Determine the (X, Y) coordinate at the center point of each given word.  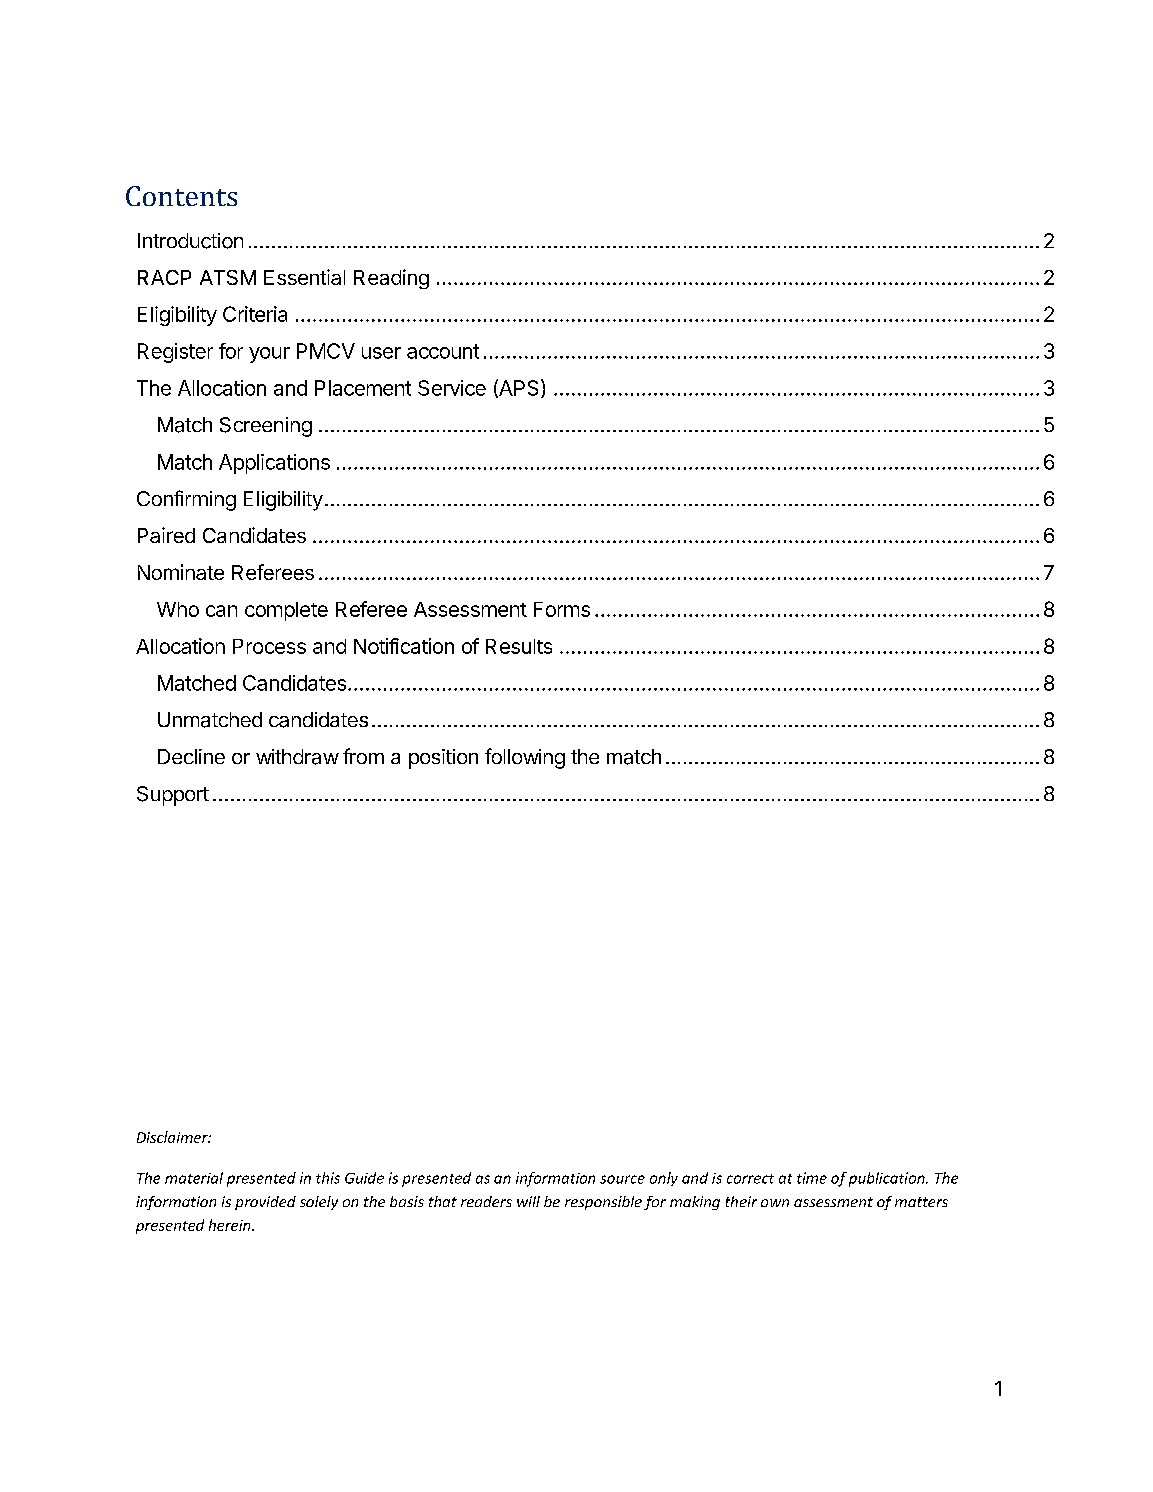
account (443, 351)
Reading (391, 279)
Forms (562, 609)
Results (519, 646)
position (443, 759)
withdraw (297, 757)
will (528, 1201)
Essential (304, 277)
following (525, 758)
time (812, 1178)
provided (265, 1203)
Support (173, 796)
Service (452, 388)
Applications (274, 464)
